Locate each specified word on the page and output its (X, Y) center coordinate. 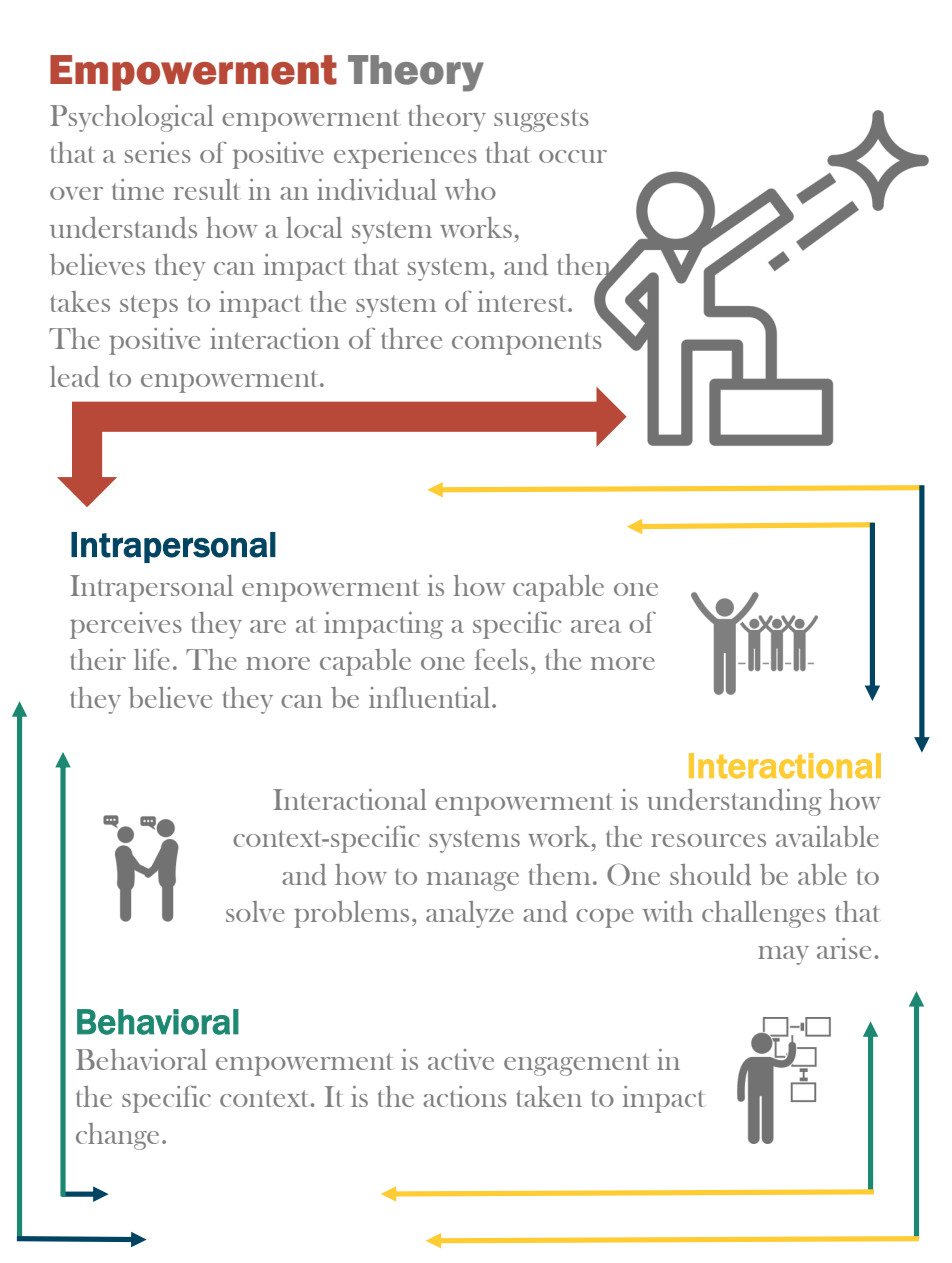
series (158, 152)
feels (501, 659)
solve (255, 911)
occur (573, 156)
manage (473, 881)
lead (75, 377)
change (117, 1136)
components (527, 343)
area (596, 626)
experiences (405, 155)
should (710, 875)
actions (465, 1096)
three (411, 338)
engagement (576, 1064)
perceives (126, 625)
